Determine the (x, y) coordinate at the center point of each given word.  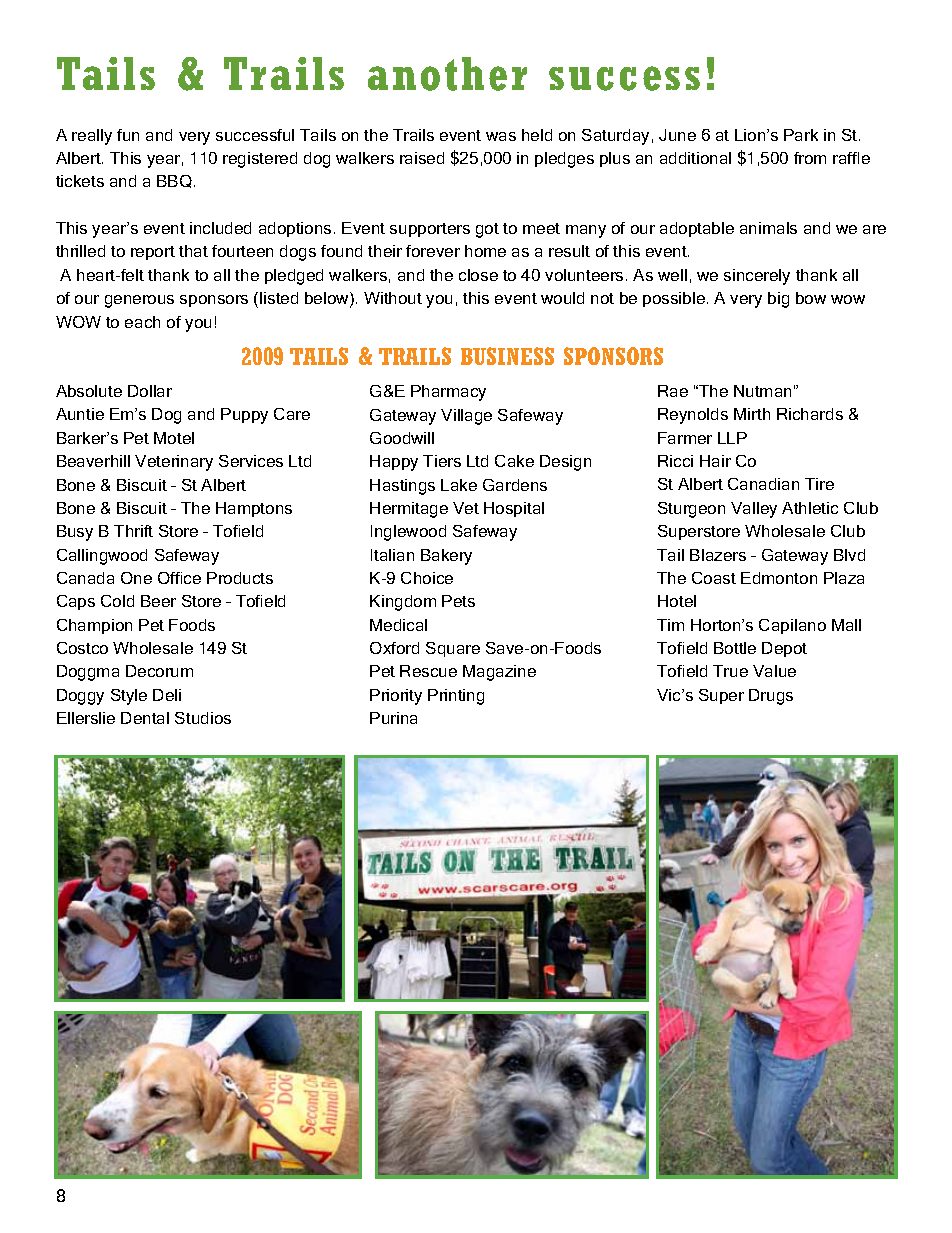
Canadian (763, 484)
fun (128, 135)
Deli (167, 695)
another (447, 74)
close (478, 275)
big (778, 300)
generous (139, 301)
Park (801, 135)
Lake (459, 485)
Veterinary (174, 463)
